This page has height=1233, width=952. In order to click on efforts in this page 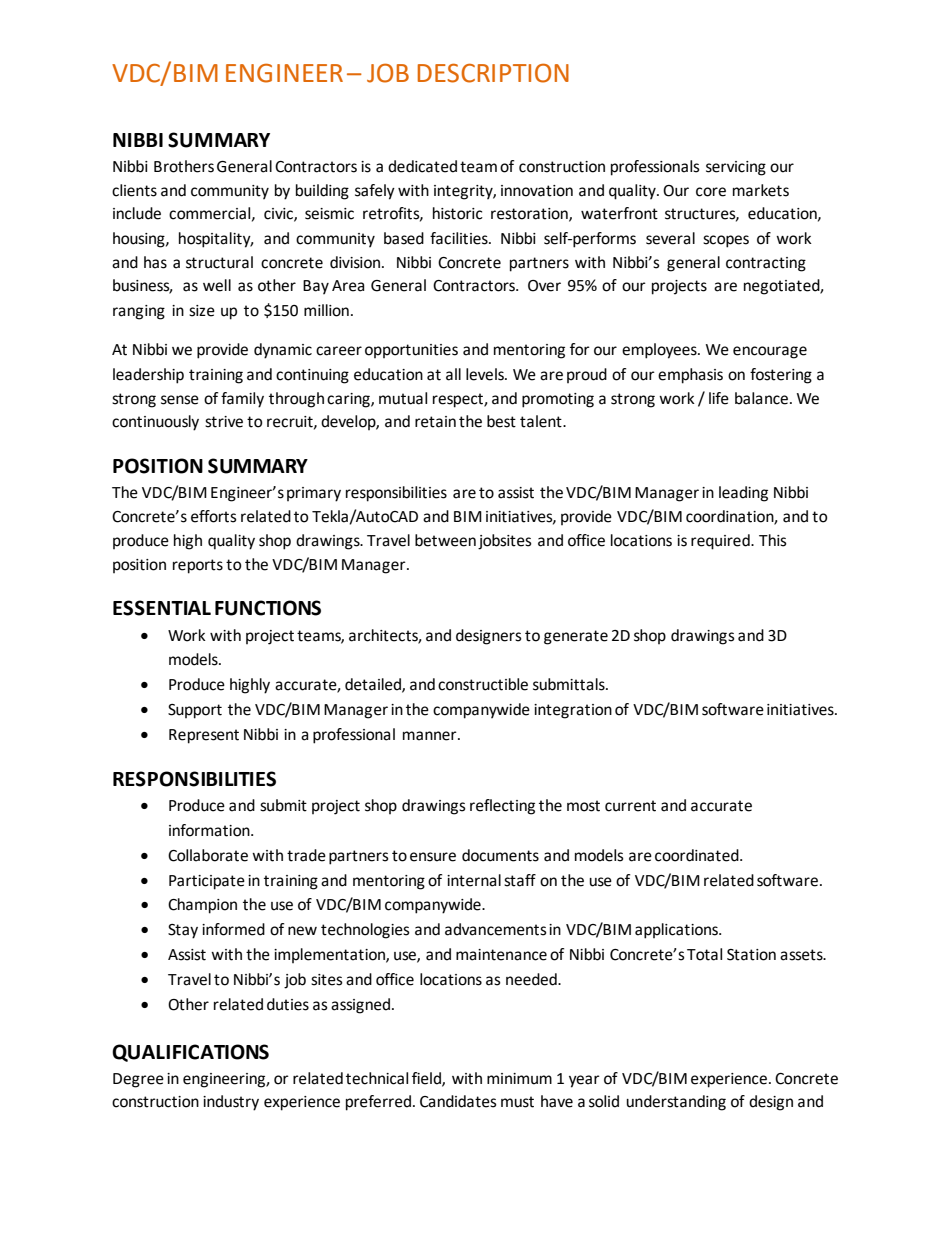, I will do `click(214, 516)`.
